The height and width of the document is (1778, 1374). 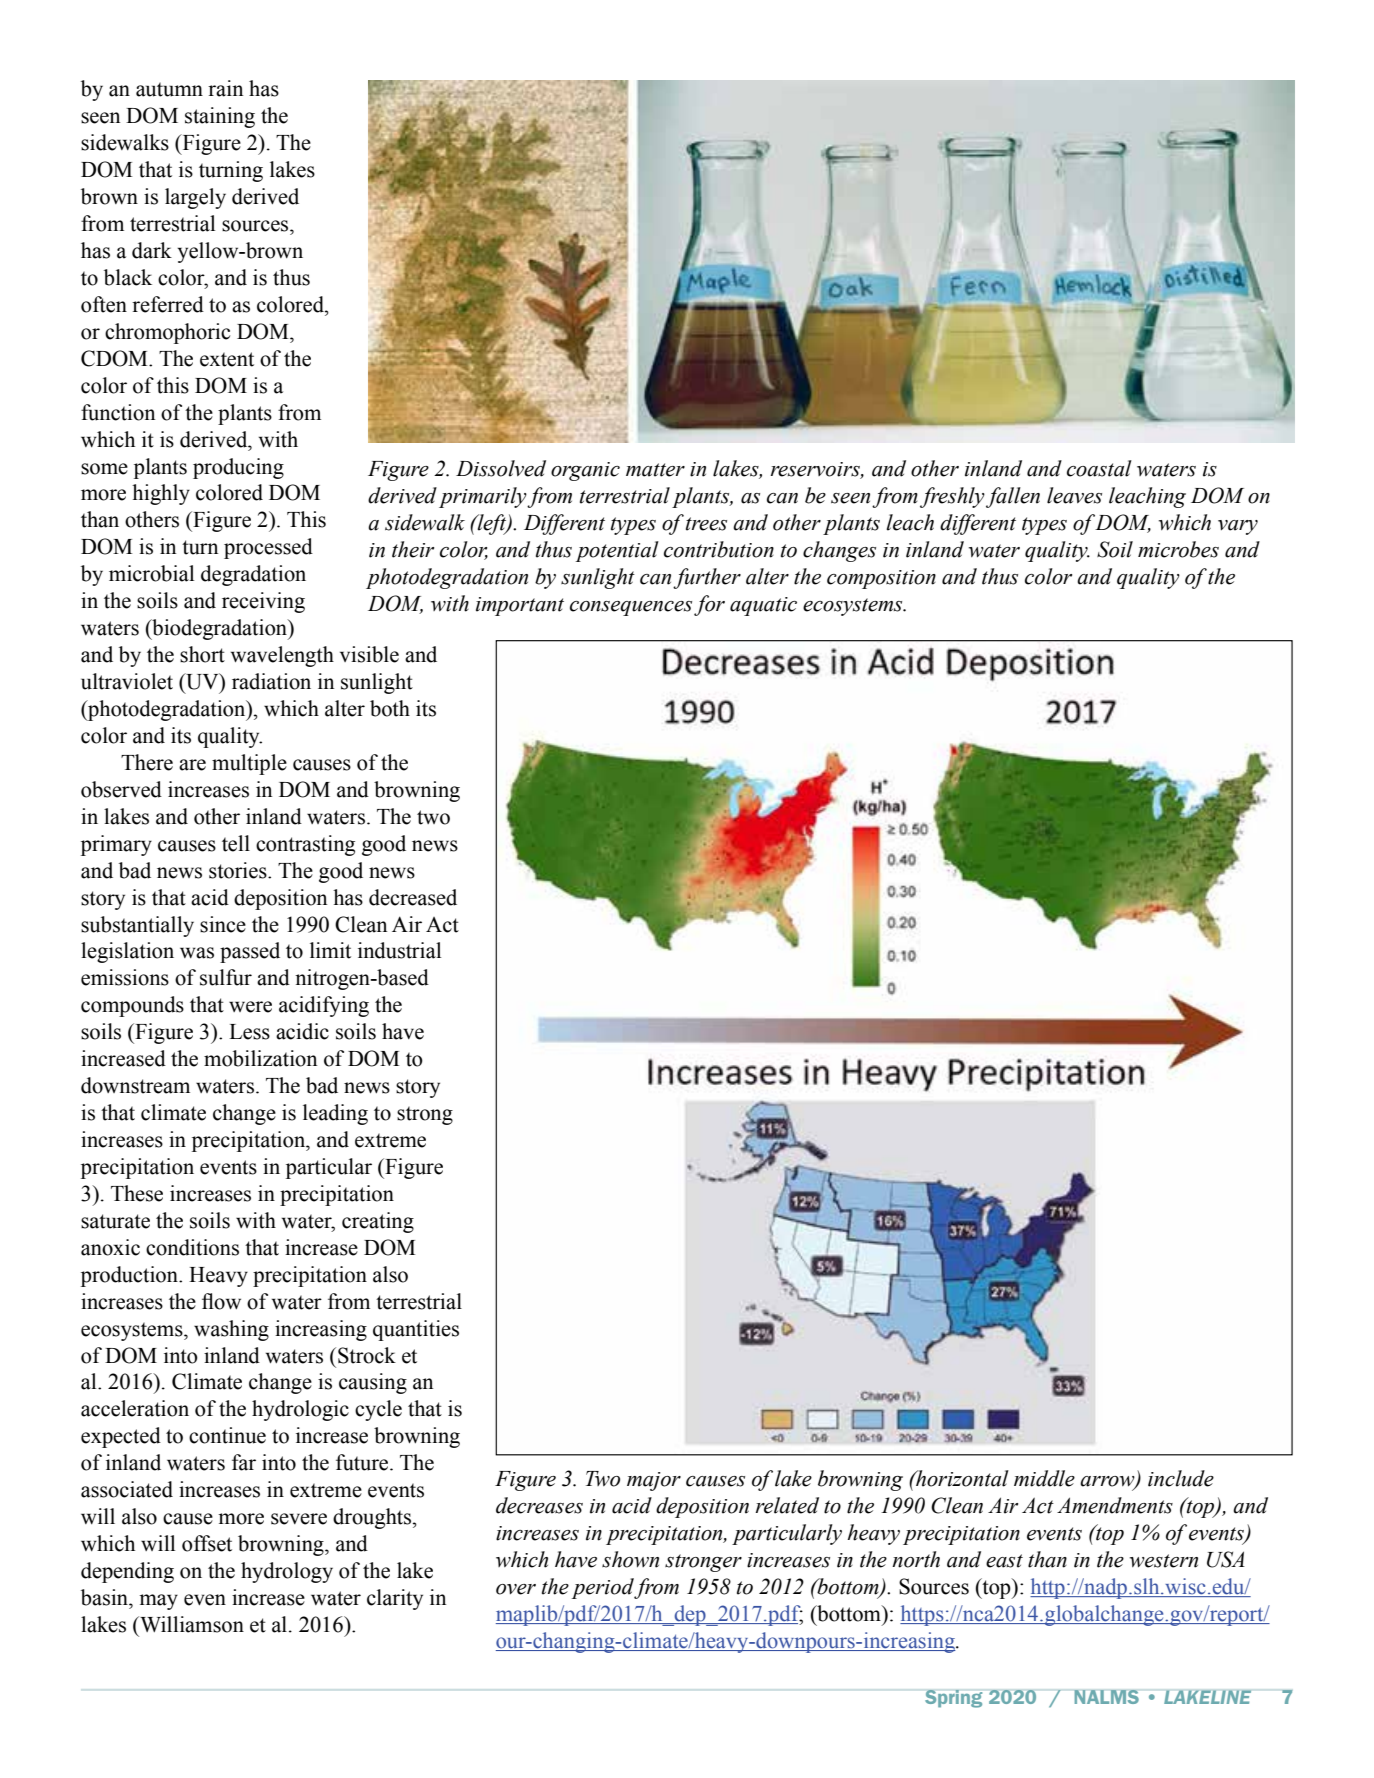 What do you see at coordinates (1178, 549) in the document?
I see `microbes` at bounding box center [1178, 549].
